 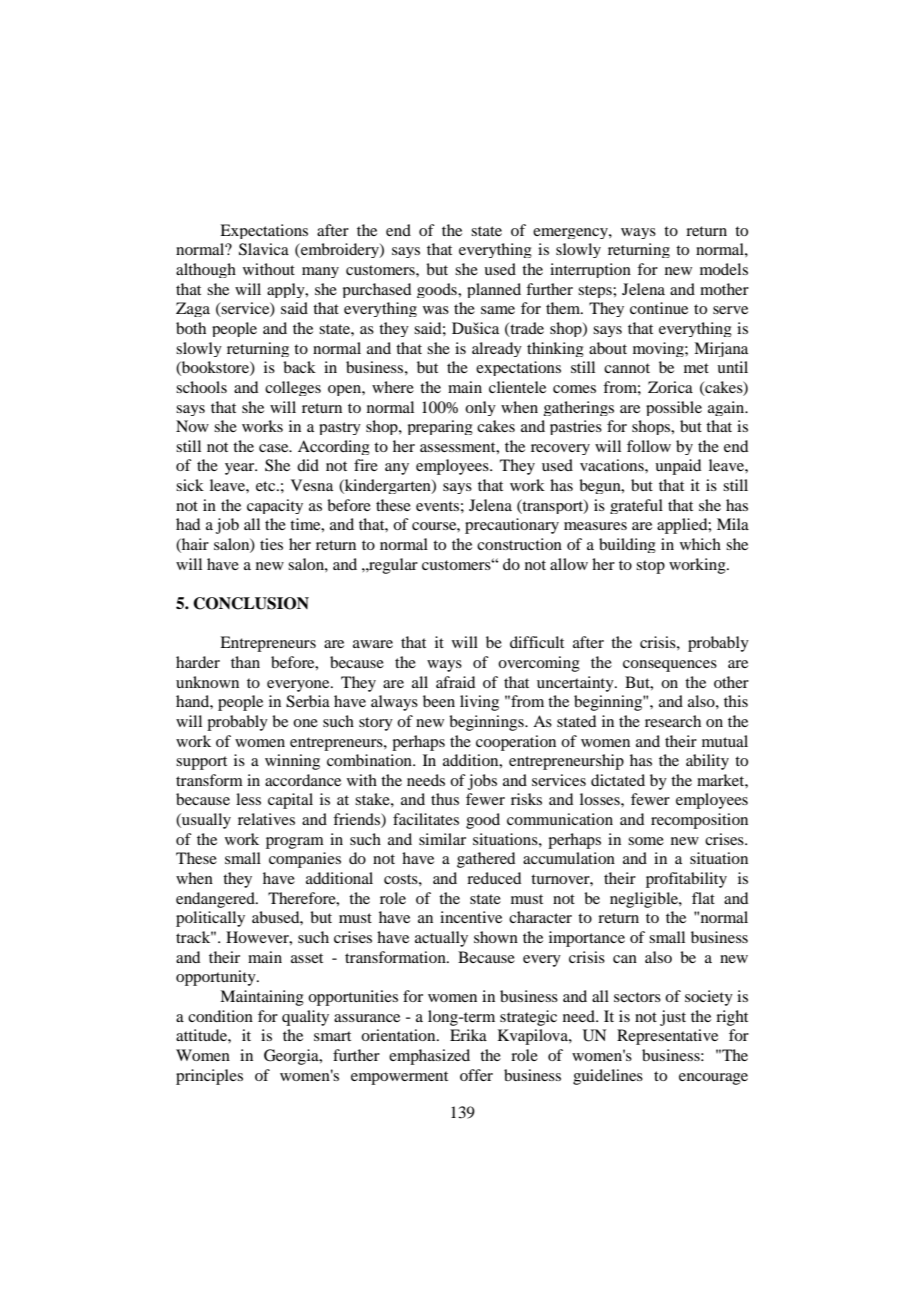 What do you see at coordinates (659, 308) in the page?
I see `continue` at bounding box center [659, 308].
